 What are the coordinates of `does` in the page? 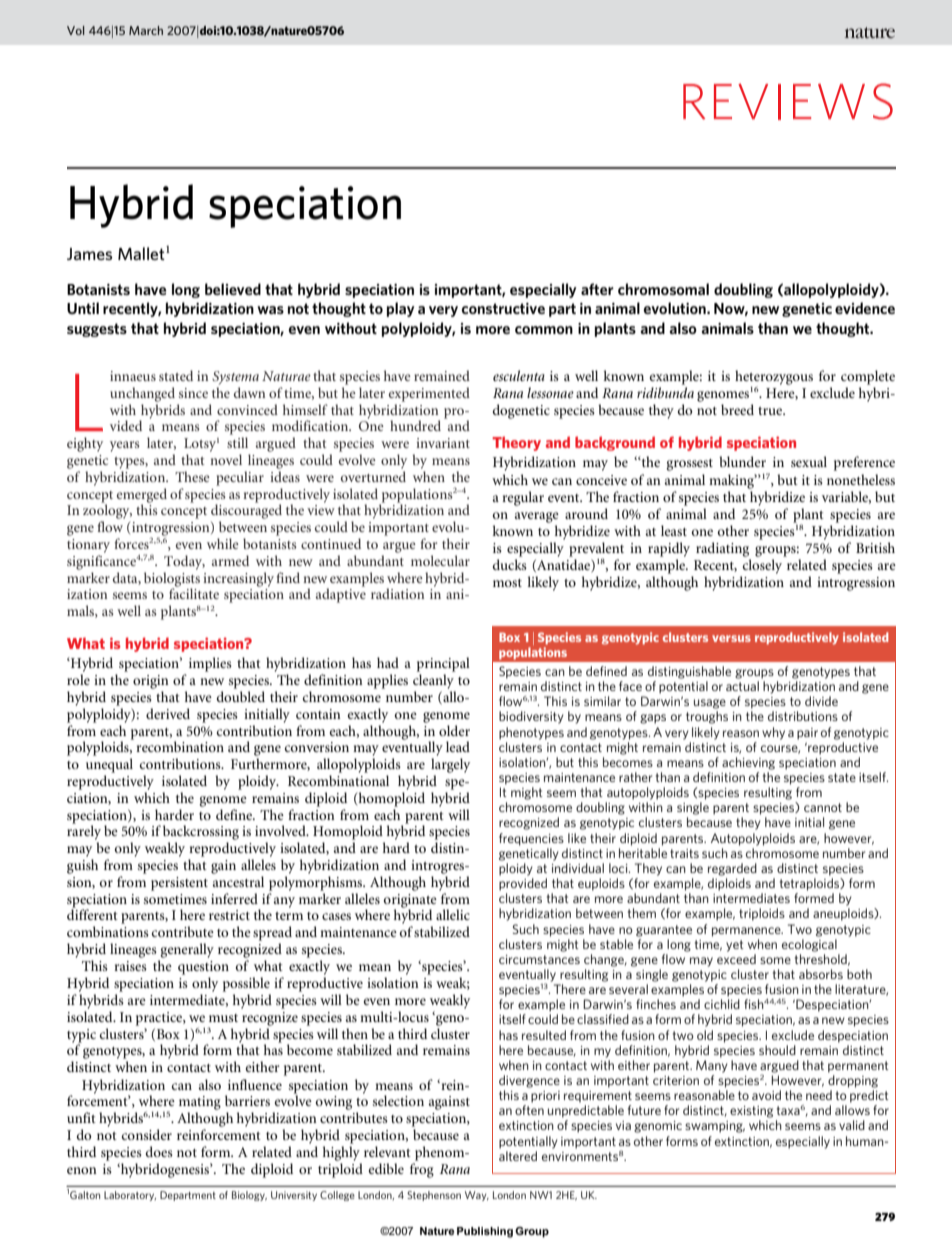 It's located at (159, 1151).
